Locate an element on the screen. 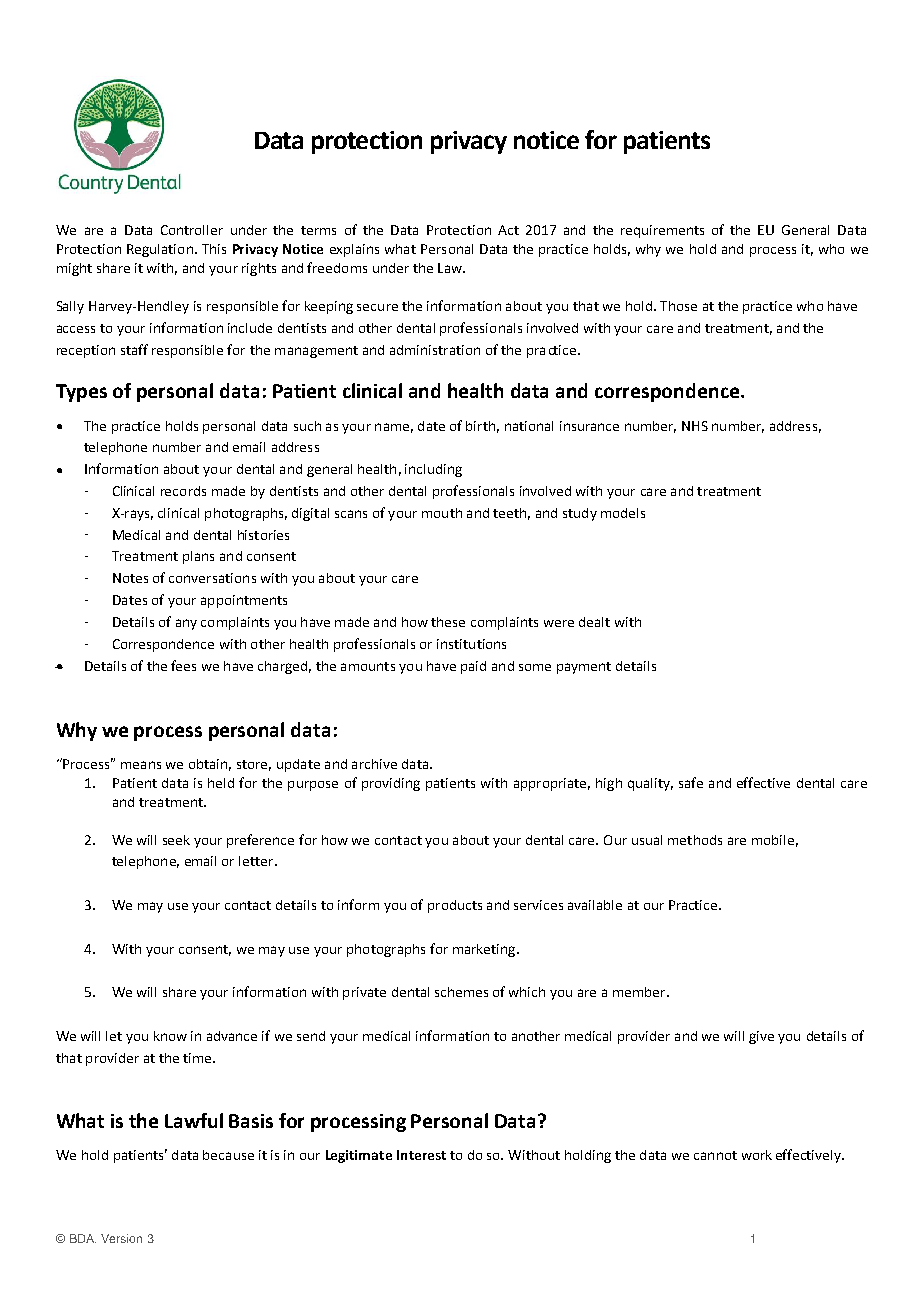  know is located at coordinates (170, 1036).
